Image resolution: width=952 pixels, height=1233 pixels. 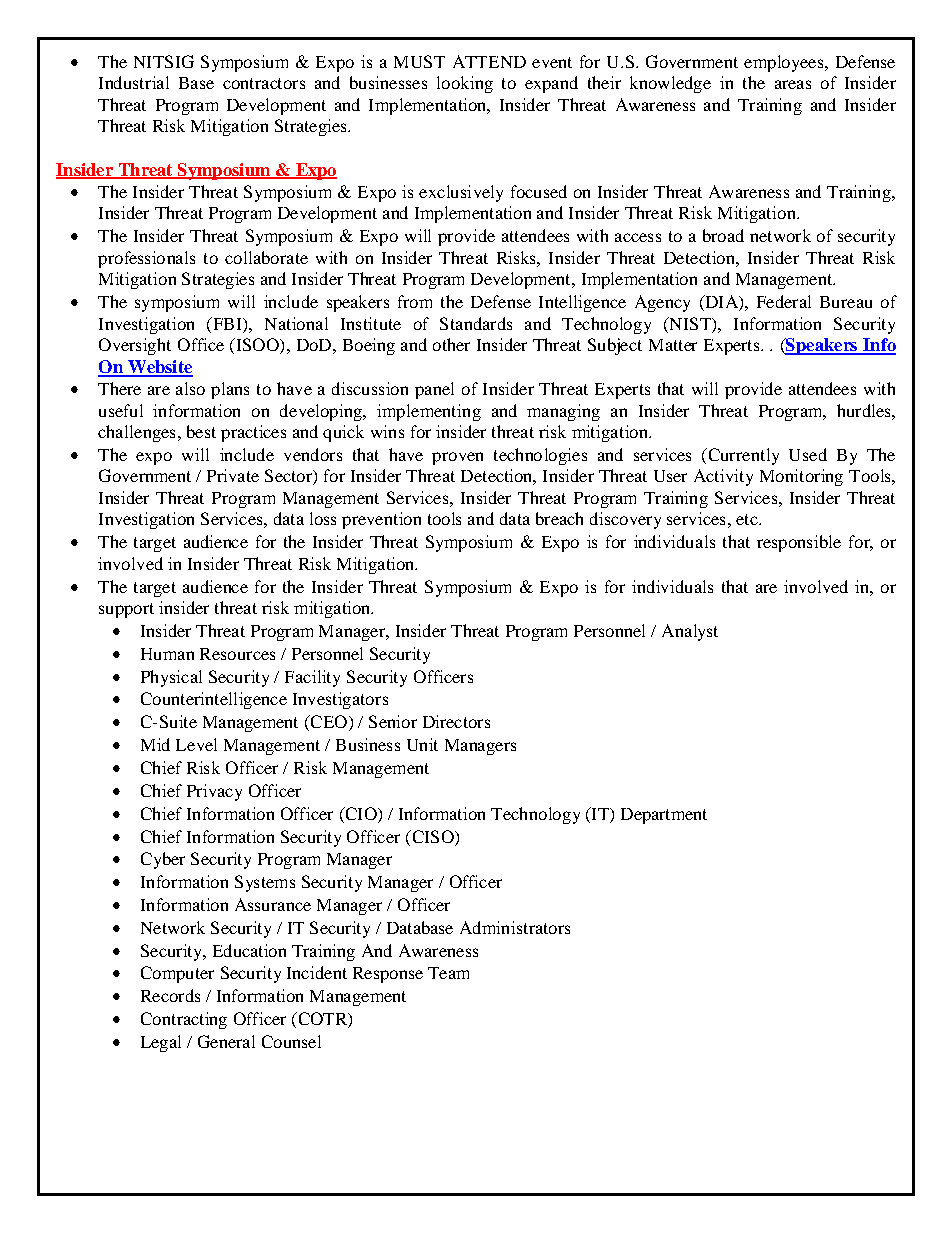 What do you see at coordinates (422, 744) in the page?
I see `Unit` at bounding box center [422, 744].
